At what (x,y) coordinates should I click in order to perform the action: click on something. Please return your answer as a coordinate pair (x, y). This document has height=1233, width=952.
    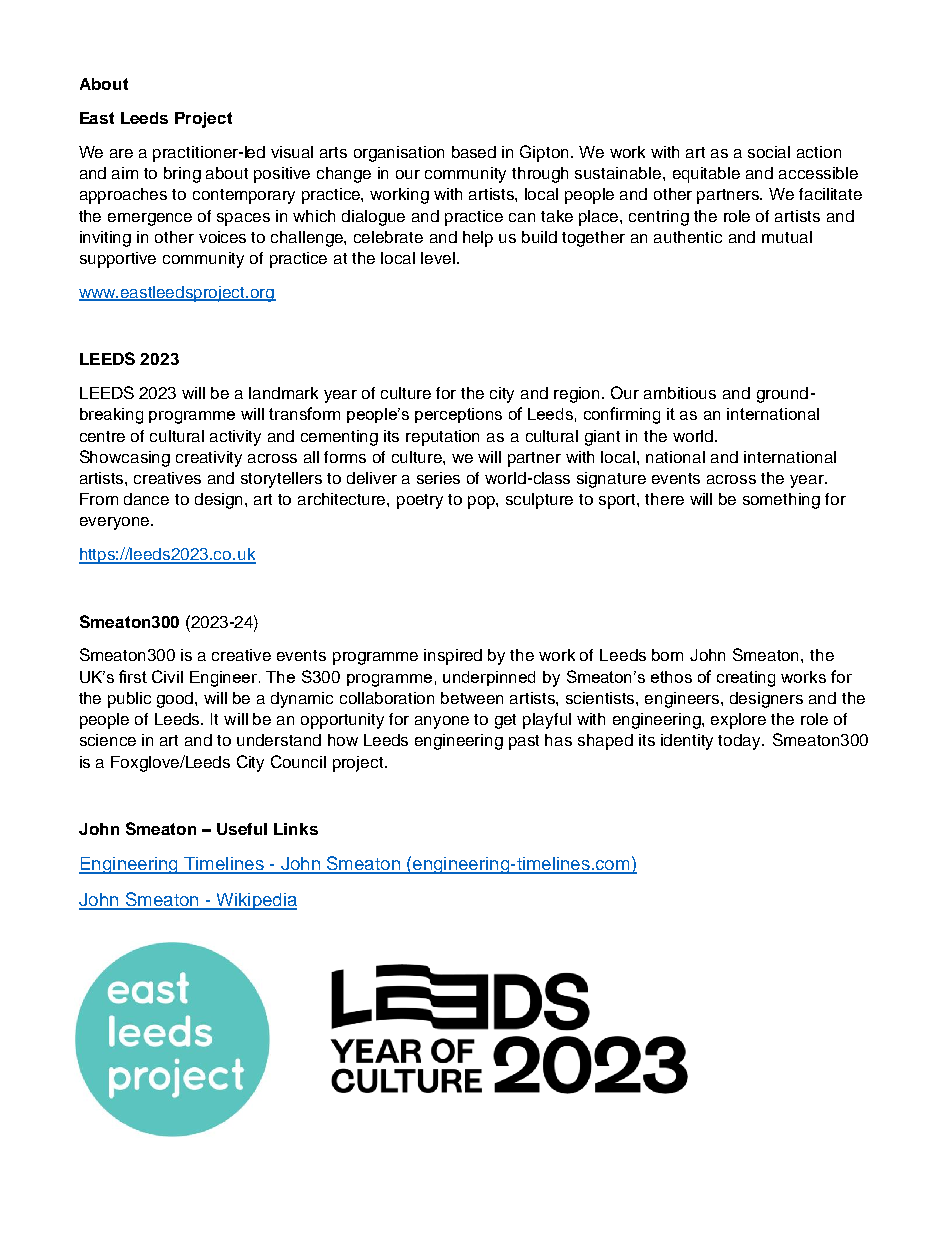
    Looking at the image, I should click on (781, 501).
